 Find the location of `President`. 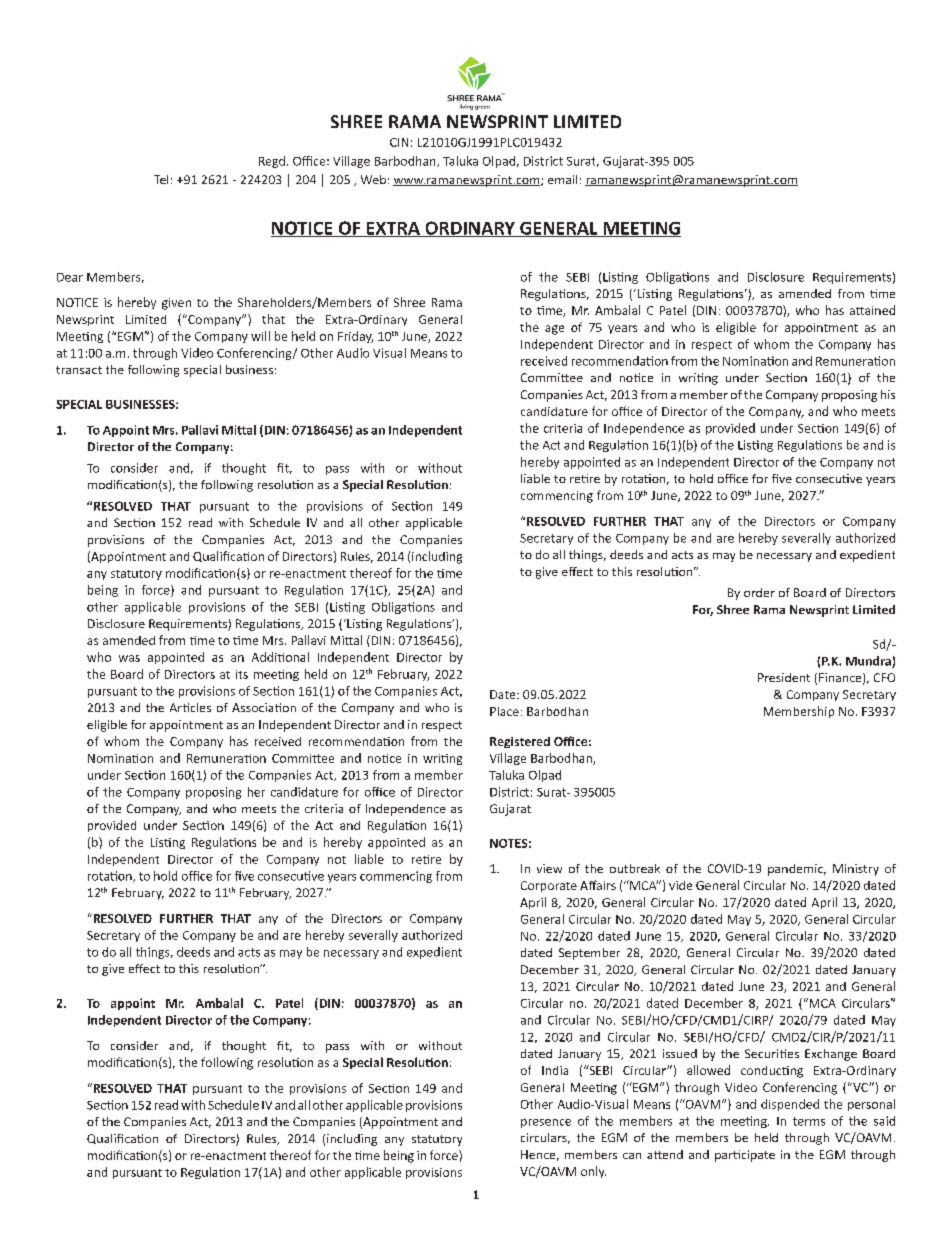

President is located at coordinates (784, 677).
